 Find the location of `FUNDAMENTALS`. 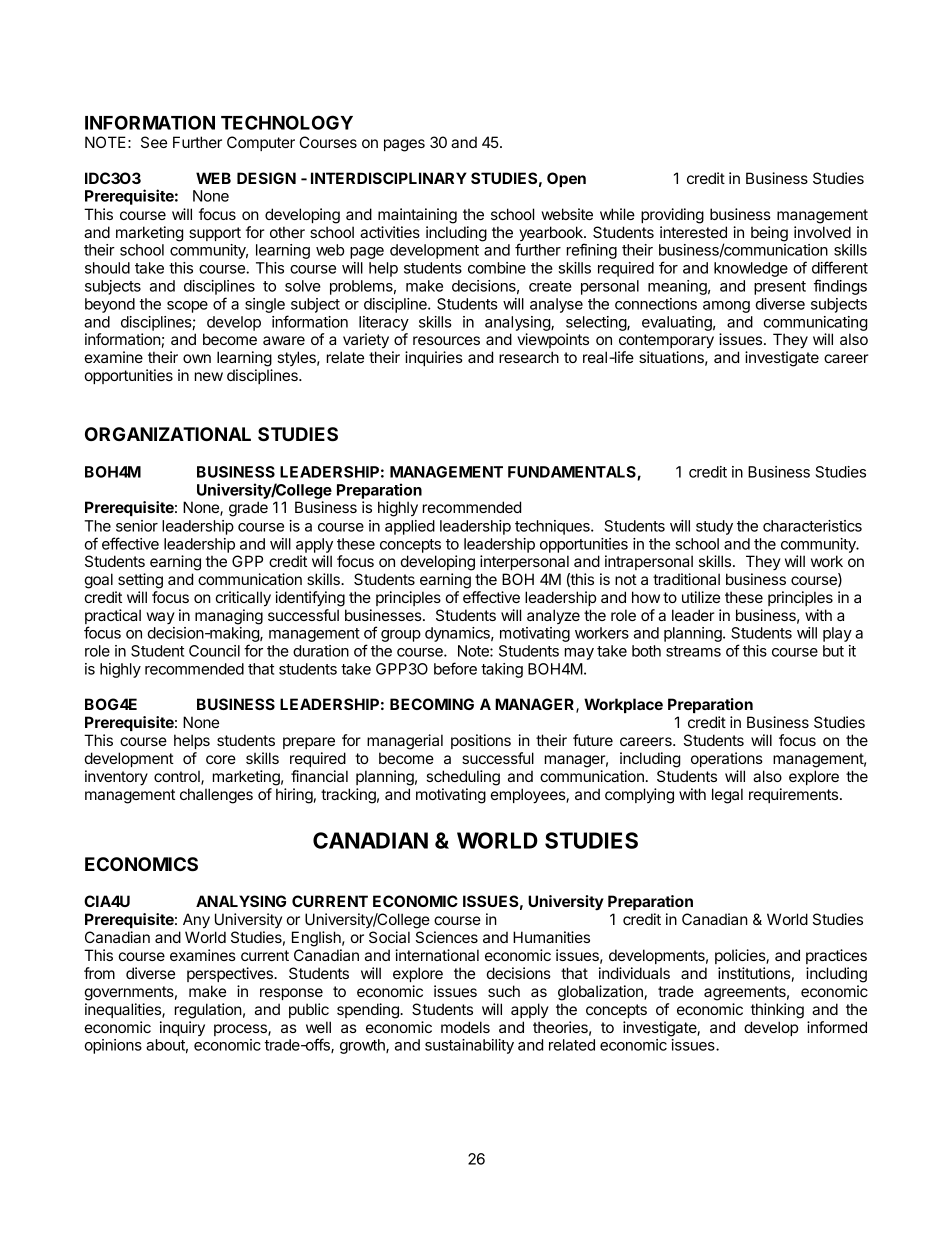

FUNDAMENTALS is located at coordinates (573, 473).
